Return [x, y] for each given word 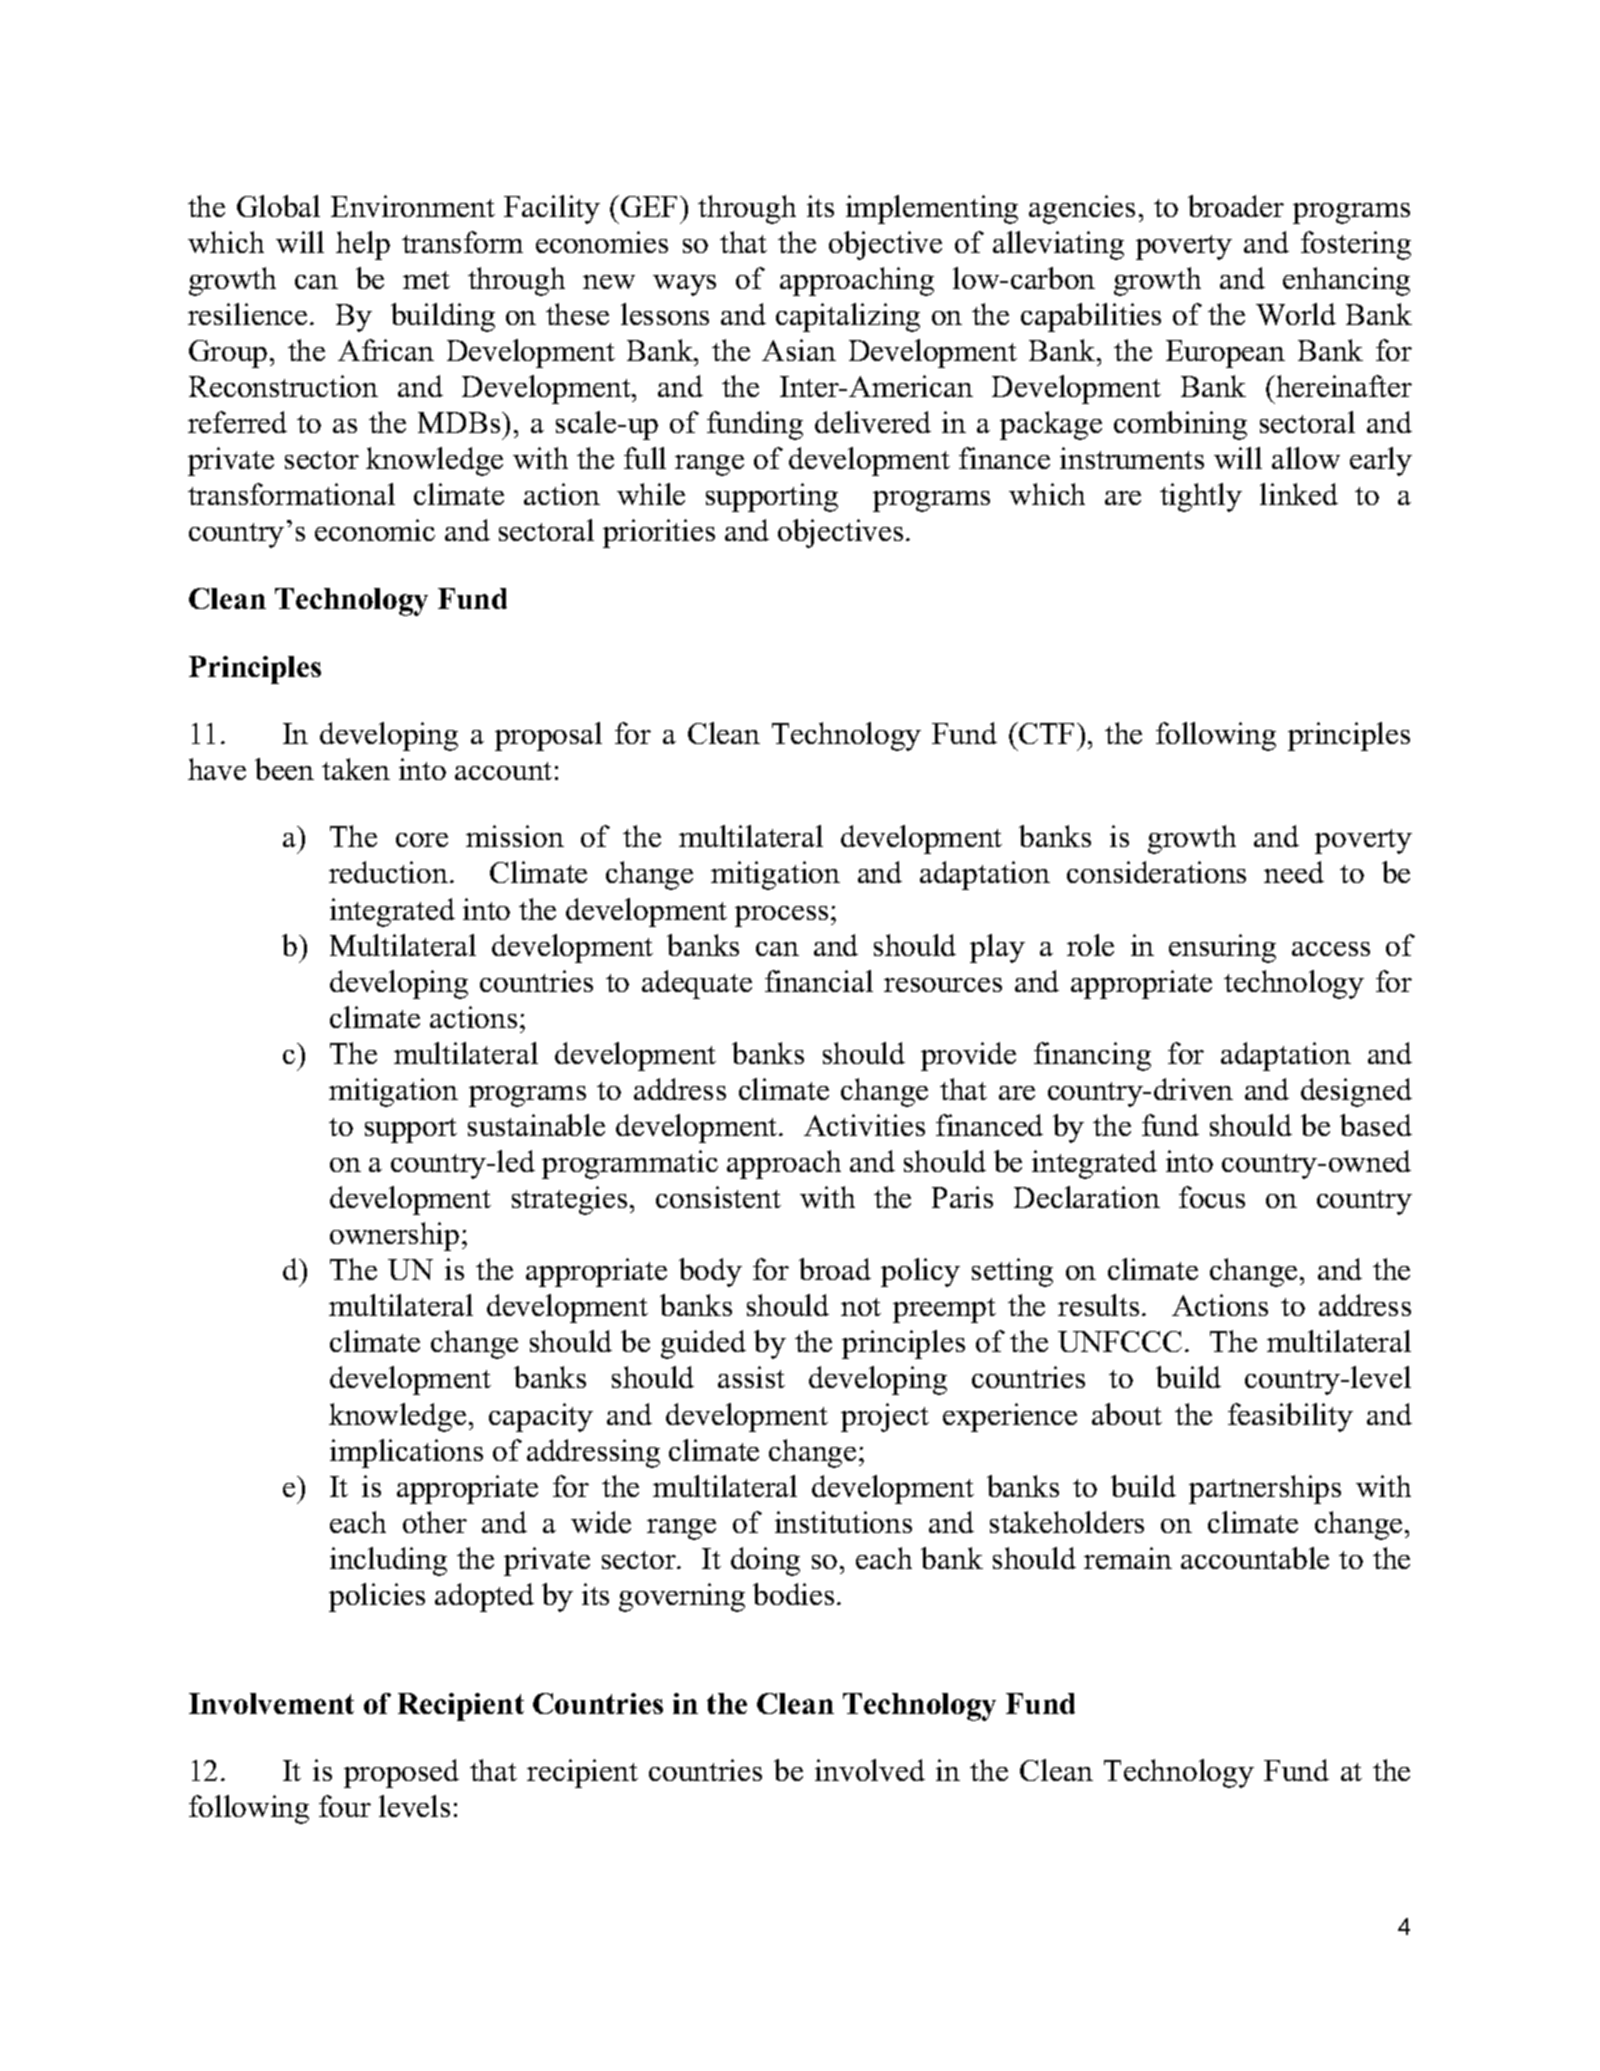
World [1296, 314]
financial [819, 981]
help [363, 245]
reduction [388, 872]
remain [1128, 1558]
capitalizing [848, 317]
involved [870, 1770]
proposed [401, 1773]
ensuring [1222, 948]
